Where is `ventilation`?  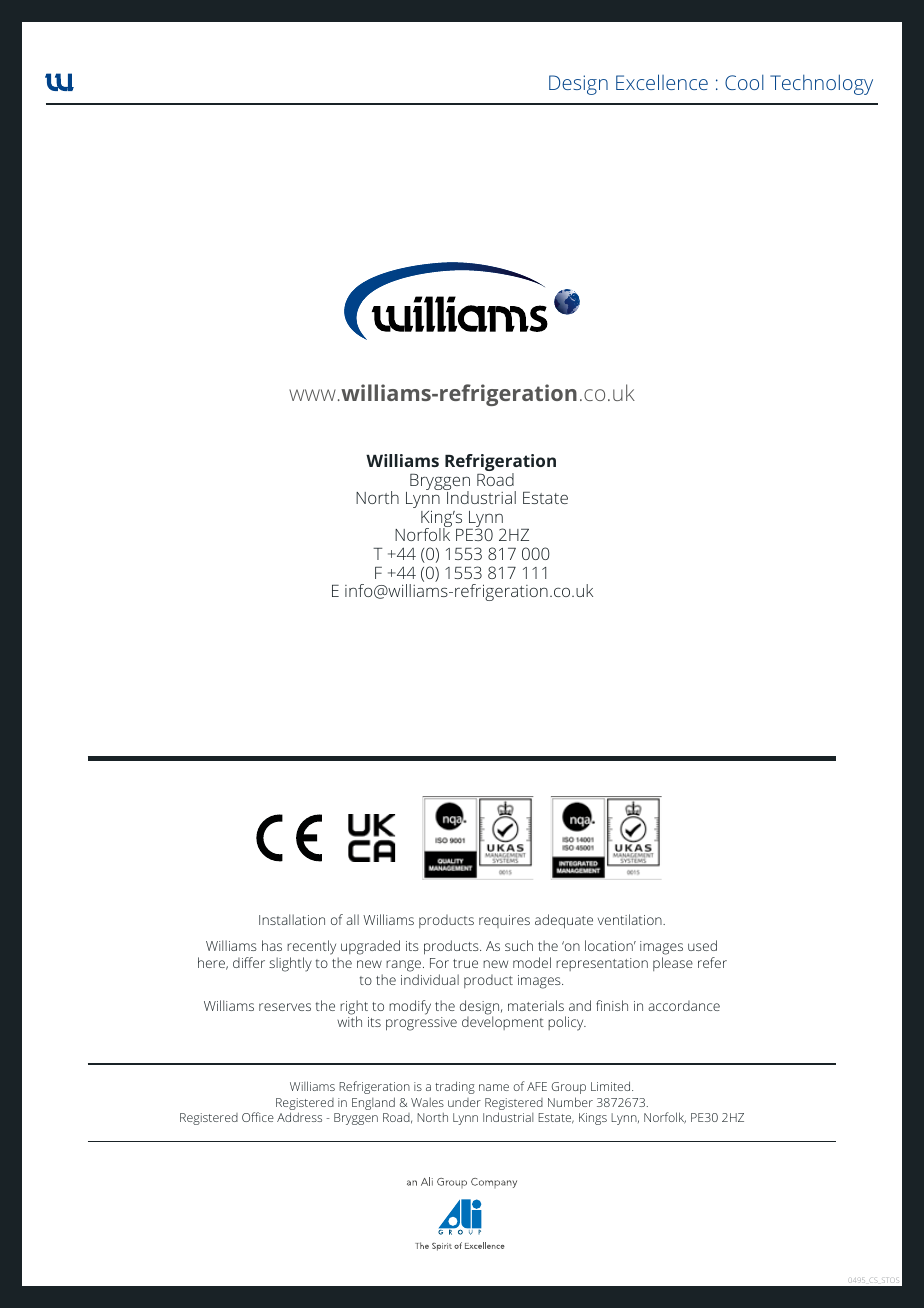 ventilation is located at coordinates (631, 919).
